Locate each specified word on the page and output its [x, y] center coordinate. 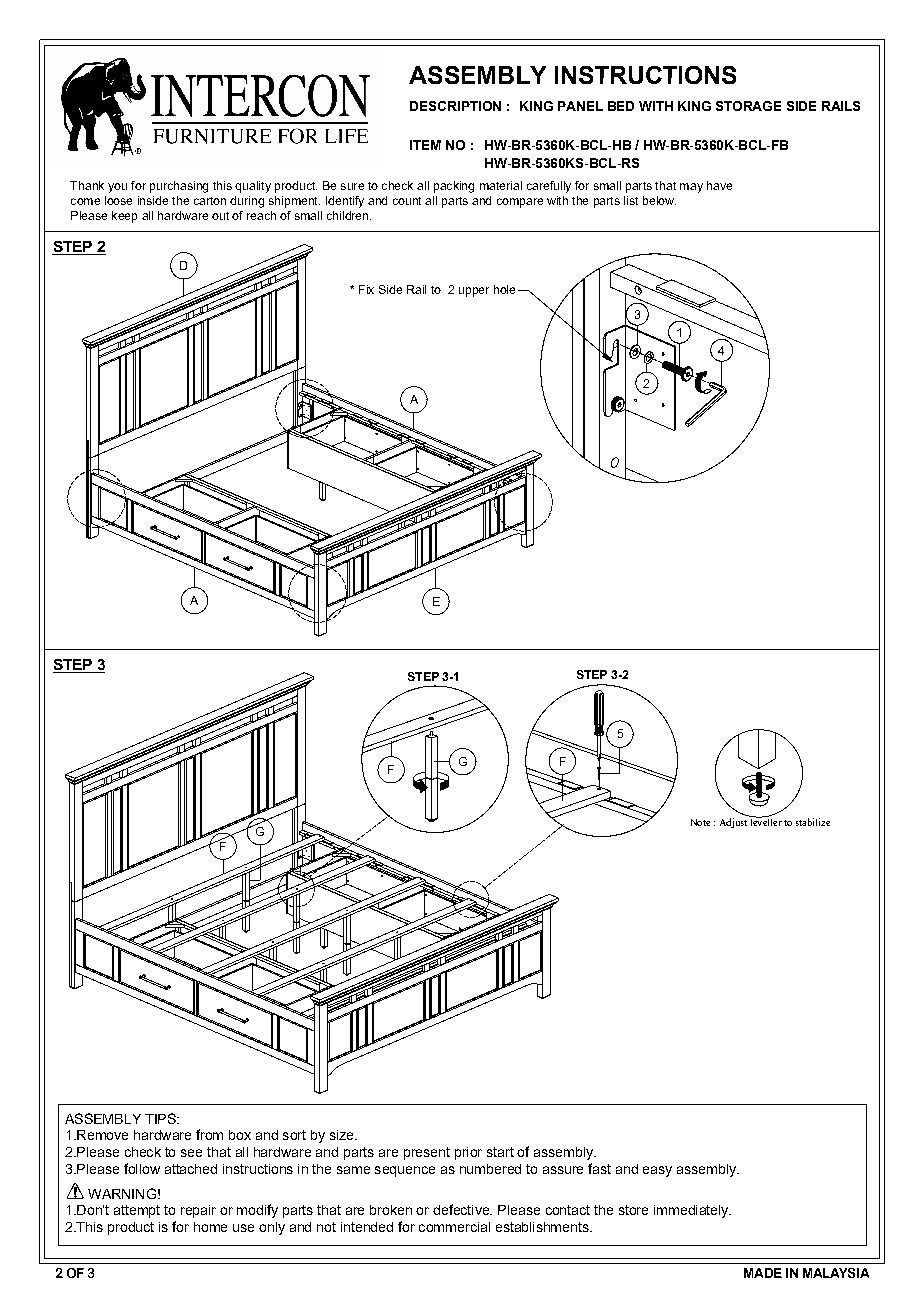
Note [700, 822]
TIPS [161, 1118]
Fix [366, 289]
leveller [766, 821]
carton [210, 201]
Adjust [733, 823]
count [407, 201]
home [210, 1227]
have [719, 185]
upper [474, 292]
